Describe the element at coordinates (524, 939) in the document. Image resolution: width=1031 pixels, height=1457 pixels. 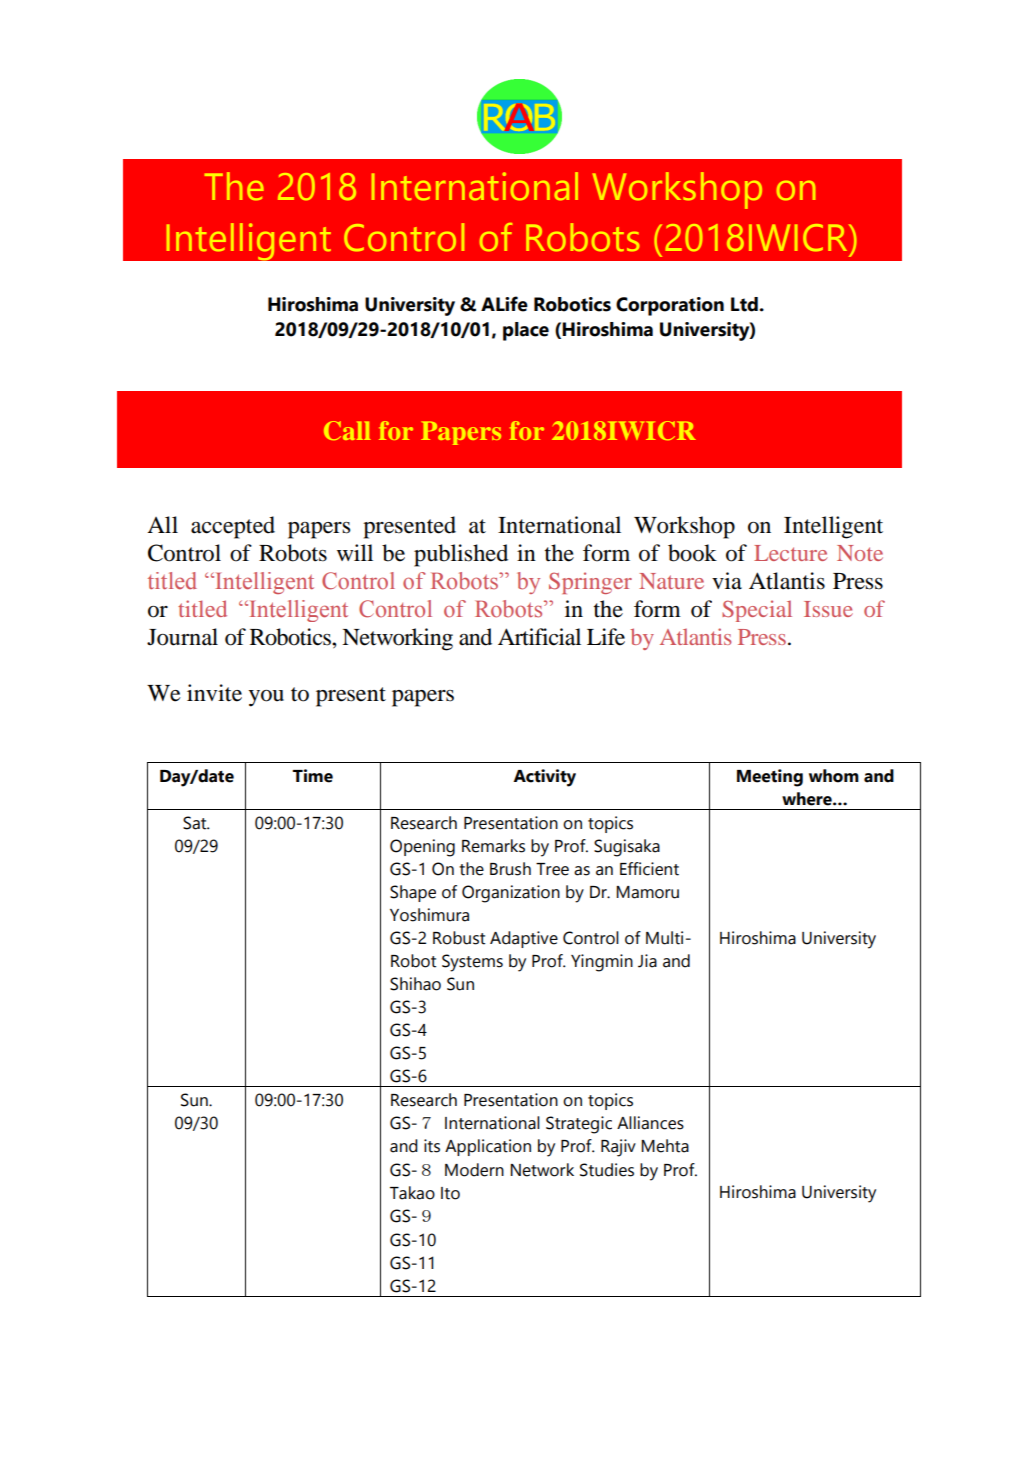
I see `Adaptive` at that location.
